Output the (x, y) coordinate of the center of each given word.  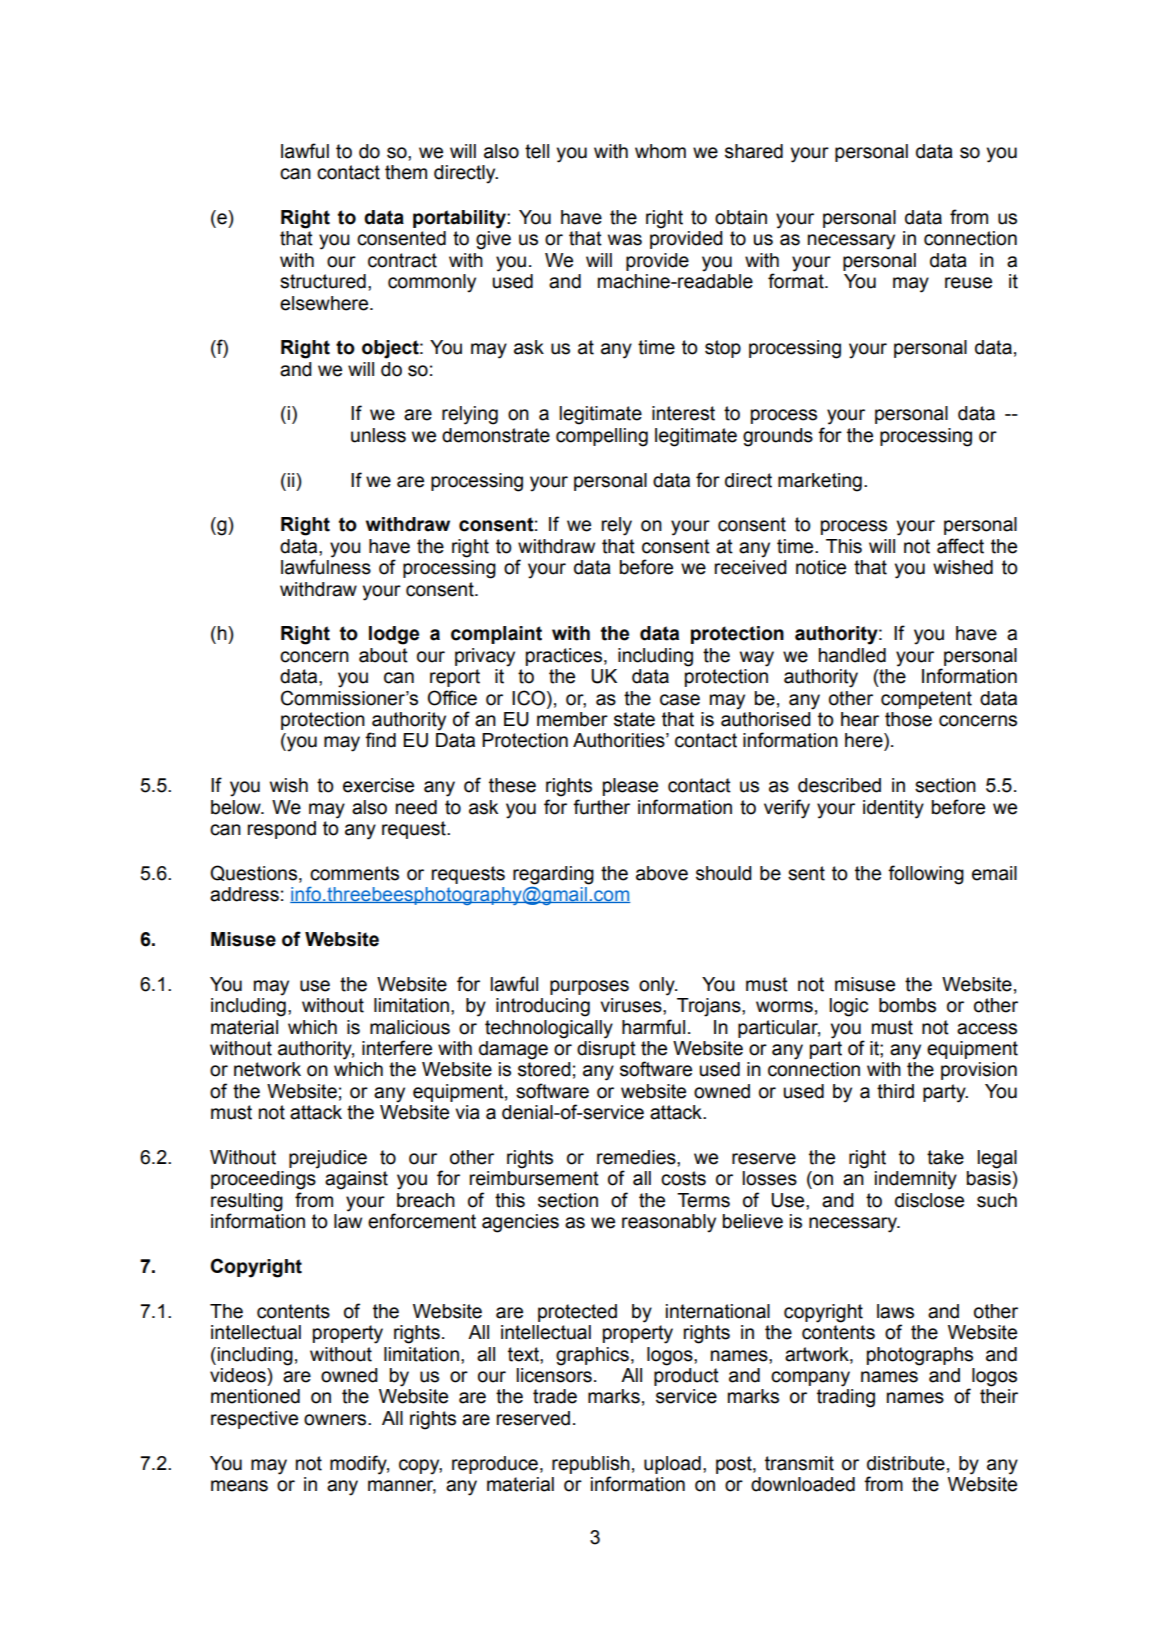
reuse (968, 283)
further (601, 807)
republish (591, 1465)
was (625, 240)
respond (282, 830)
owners (336, 1420)
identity (893, 809)
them (406, 172)
